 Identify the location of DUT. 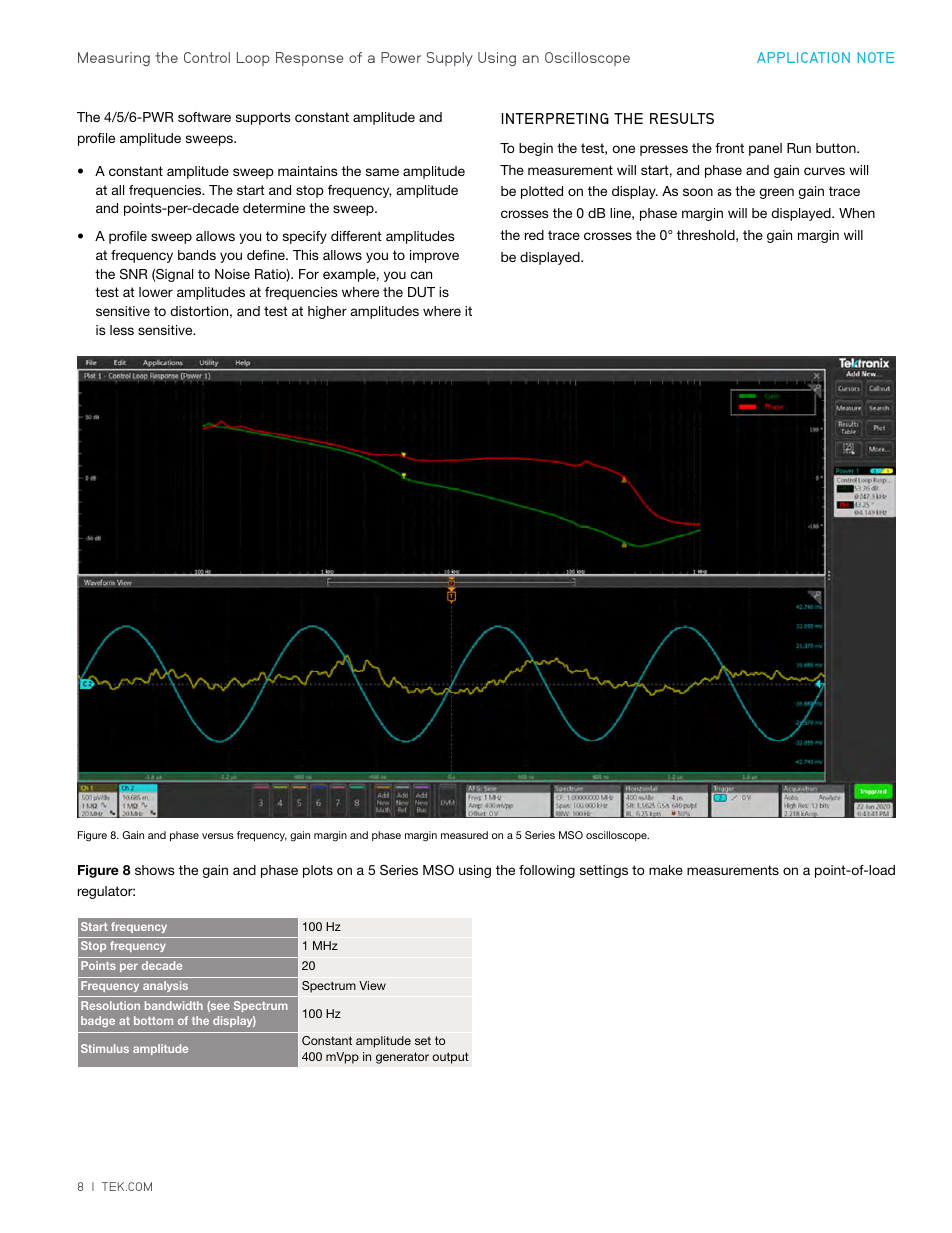
(421, 292).
